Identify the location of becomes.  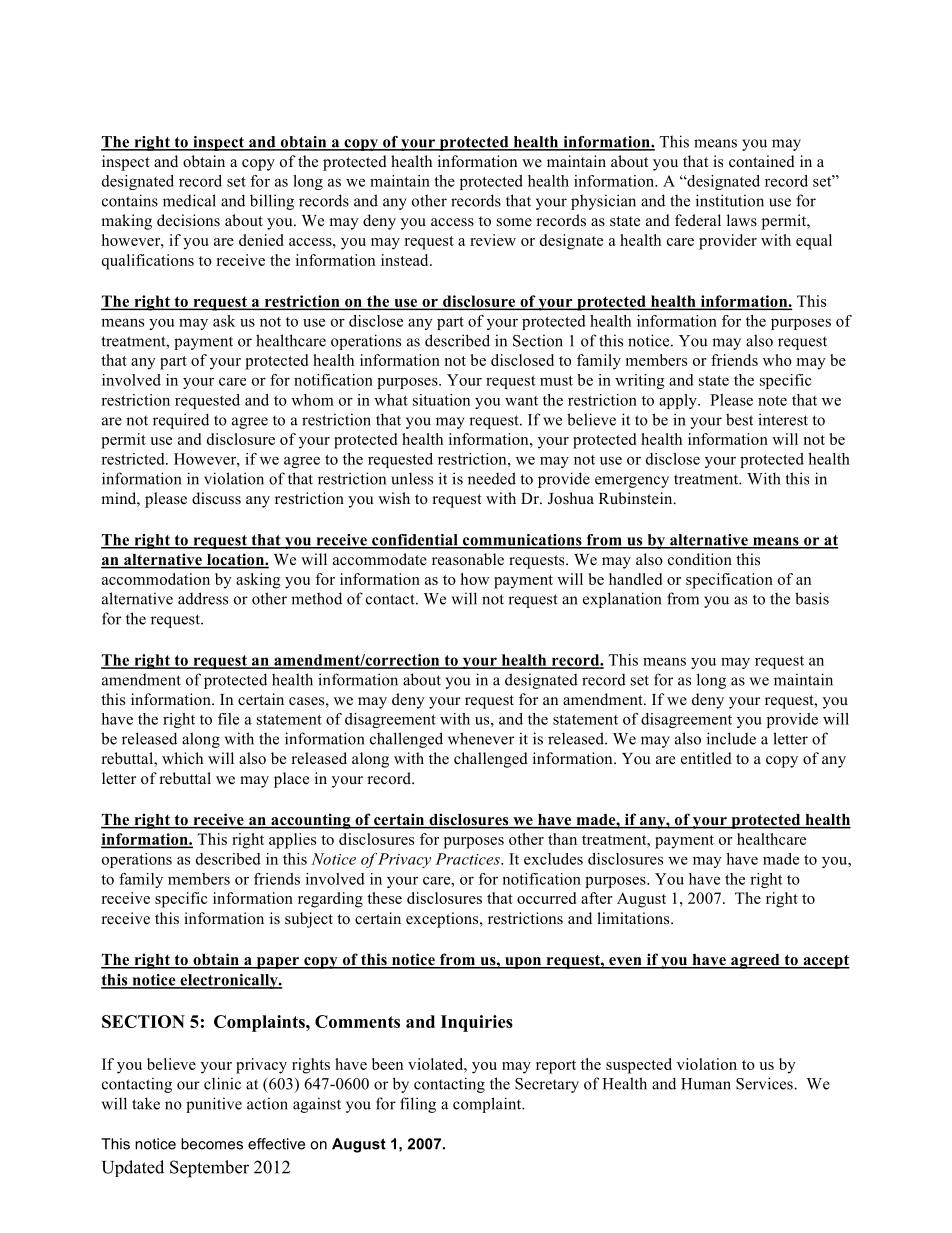
(212, 1144).
